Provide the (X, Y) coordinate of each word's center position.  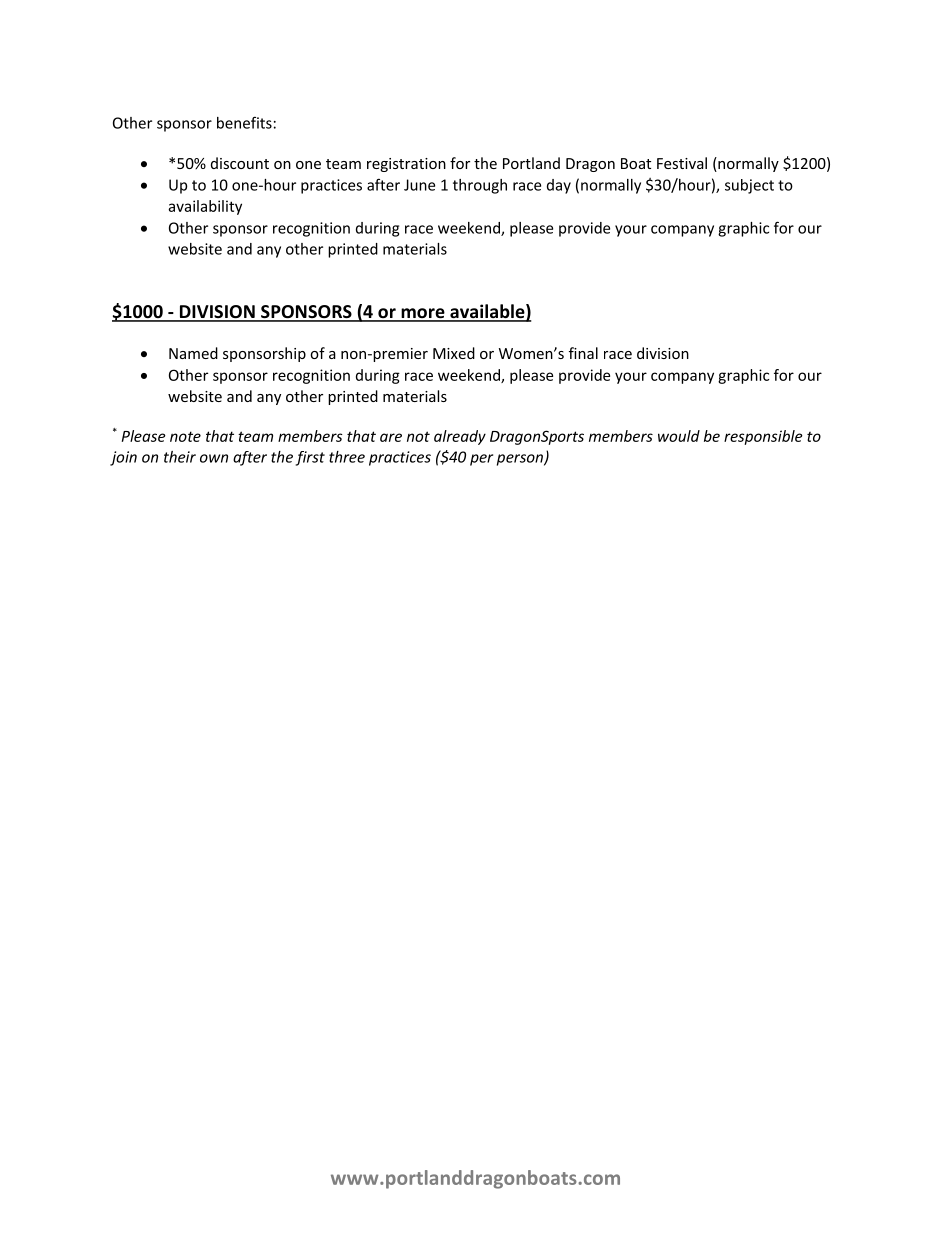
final (583, 353)
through (480, 186)
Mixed (454, 353)
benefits (244, 122)
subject (749, 186)
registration (406, 165)
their (180, 457)
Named (193, 353)
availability (205, 207)
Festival (682, 163)
